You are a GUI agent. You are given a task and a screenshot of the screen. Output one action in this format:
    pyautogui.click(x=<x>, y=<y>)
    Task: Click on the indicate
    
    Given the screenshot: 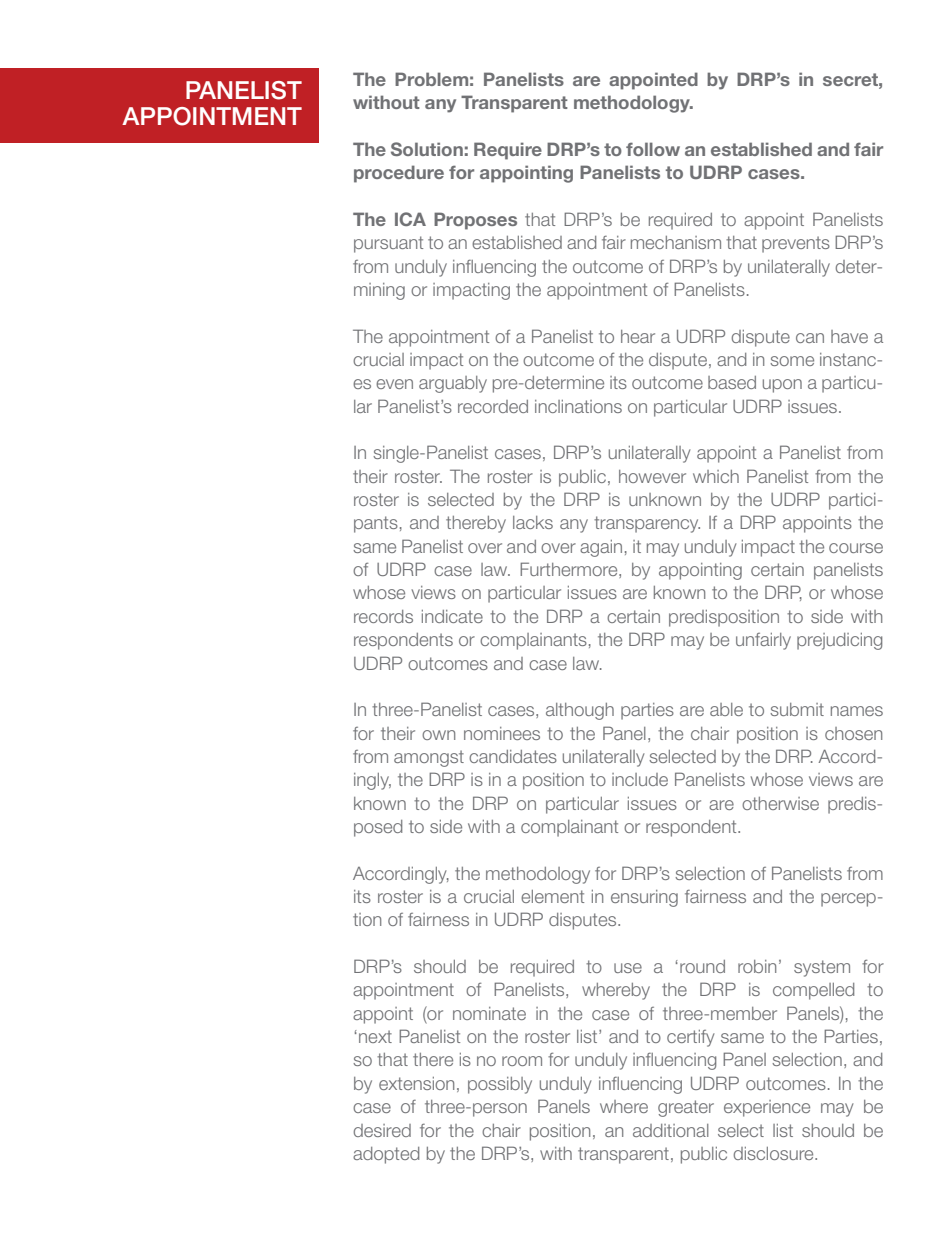 What is the action you would take?
    pyautogui.click(x=452, y=616)
